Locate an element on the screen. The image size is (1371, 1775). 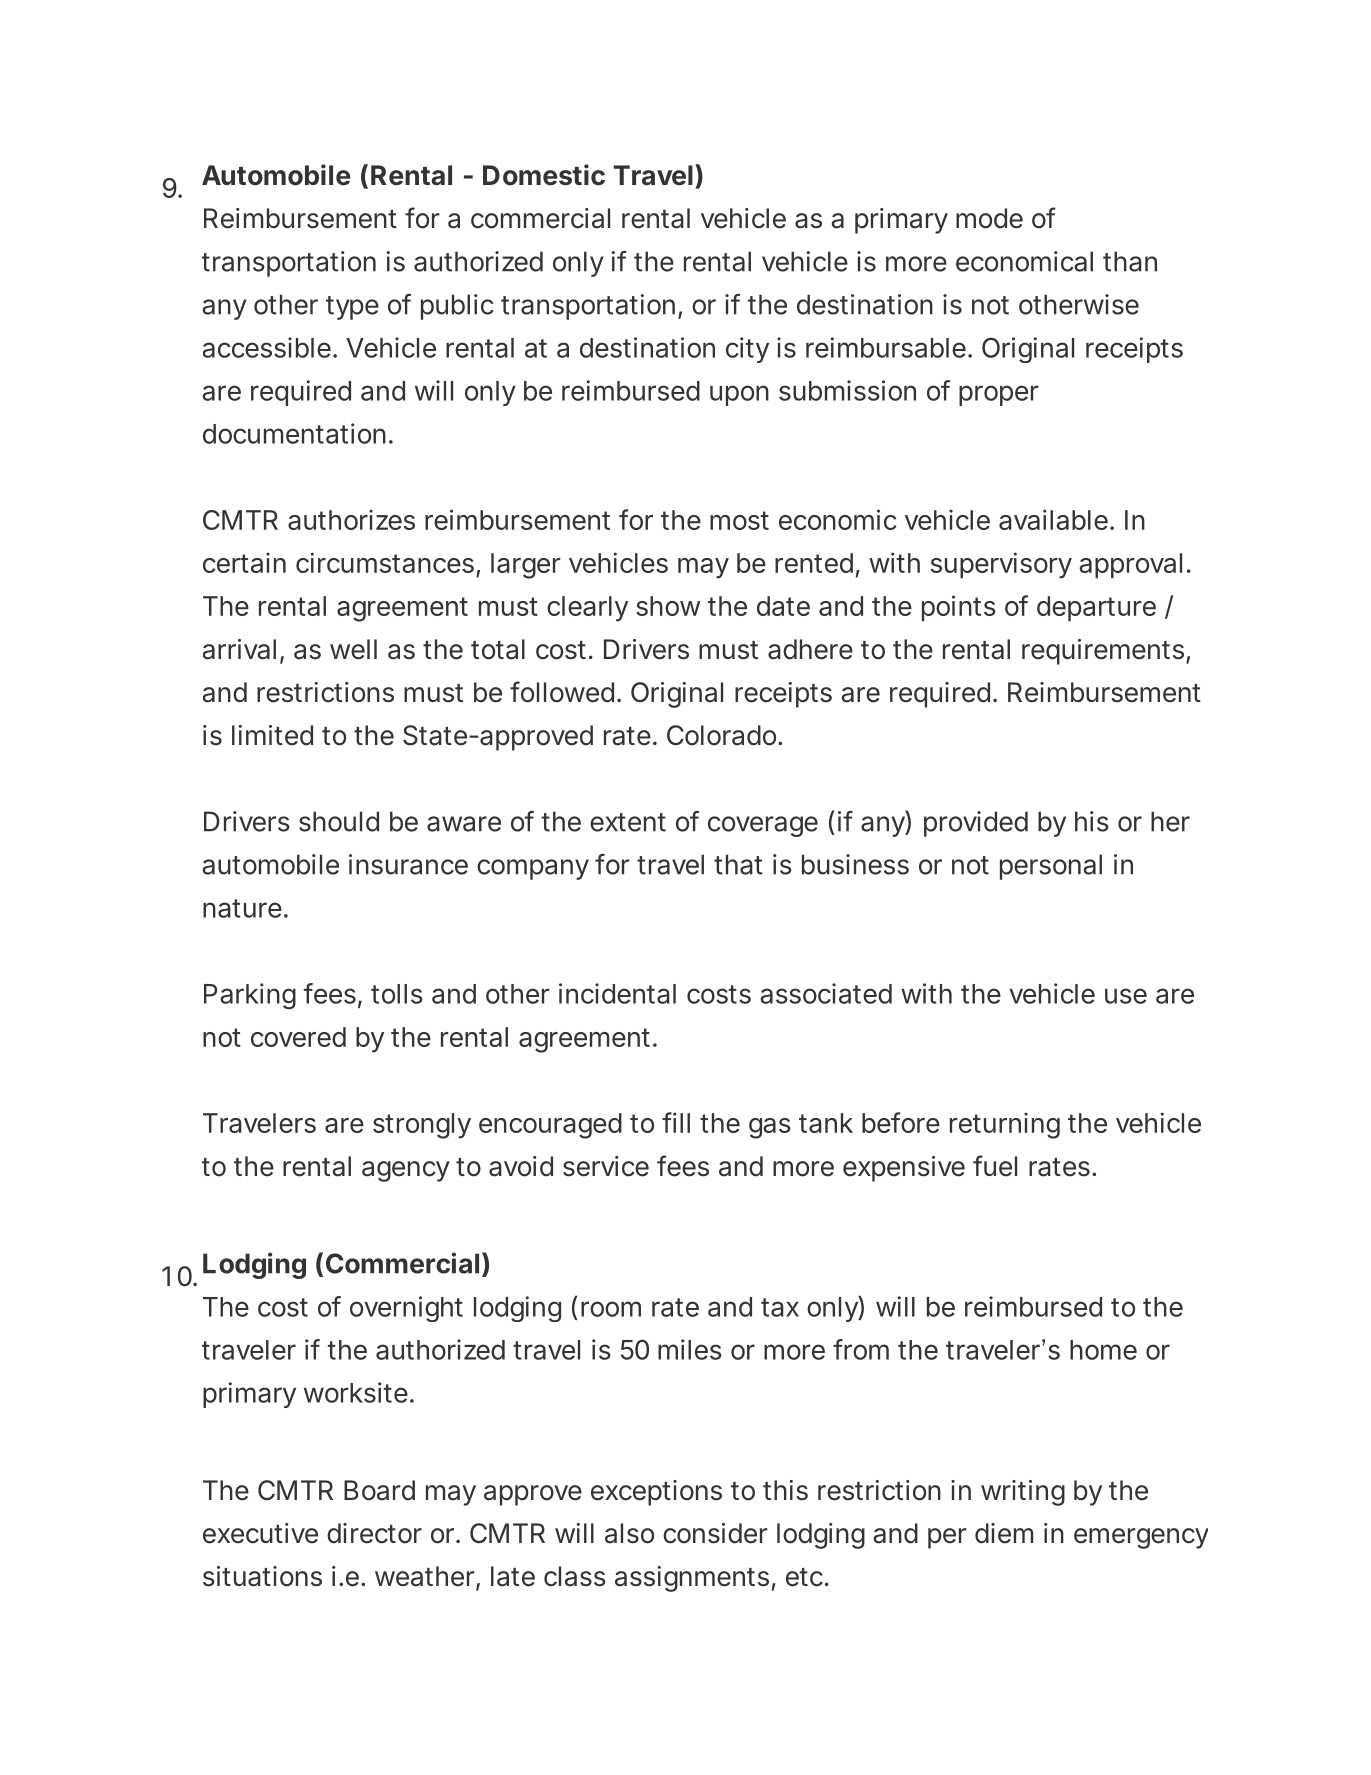
type is located at coordinates (352, 308).
